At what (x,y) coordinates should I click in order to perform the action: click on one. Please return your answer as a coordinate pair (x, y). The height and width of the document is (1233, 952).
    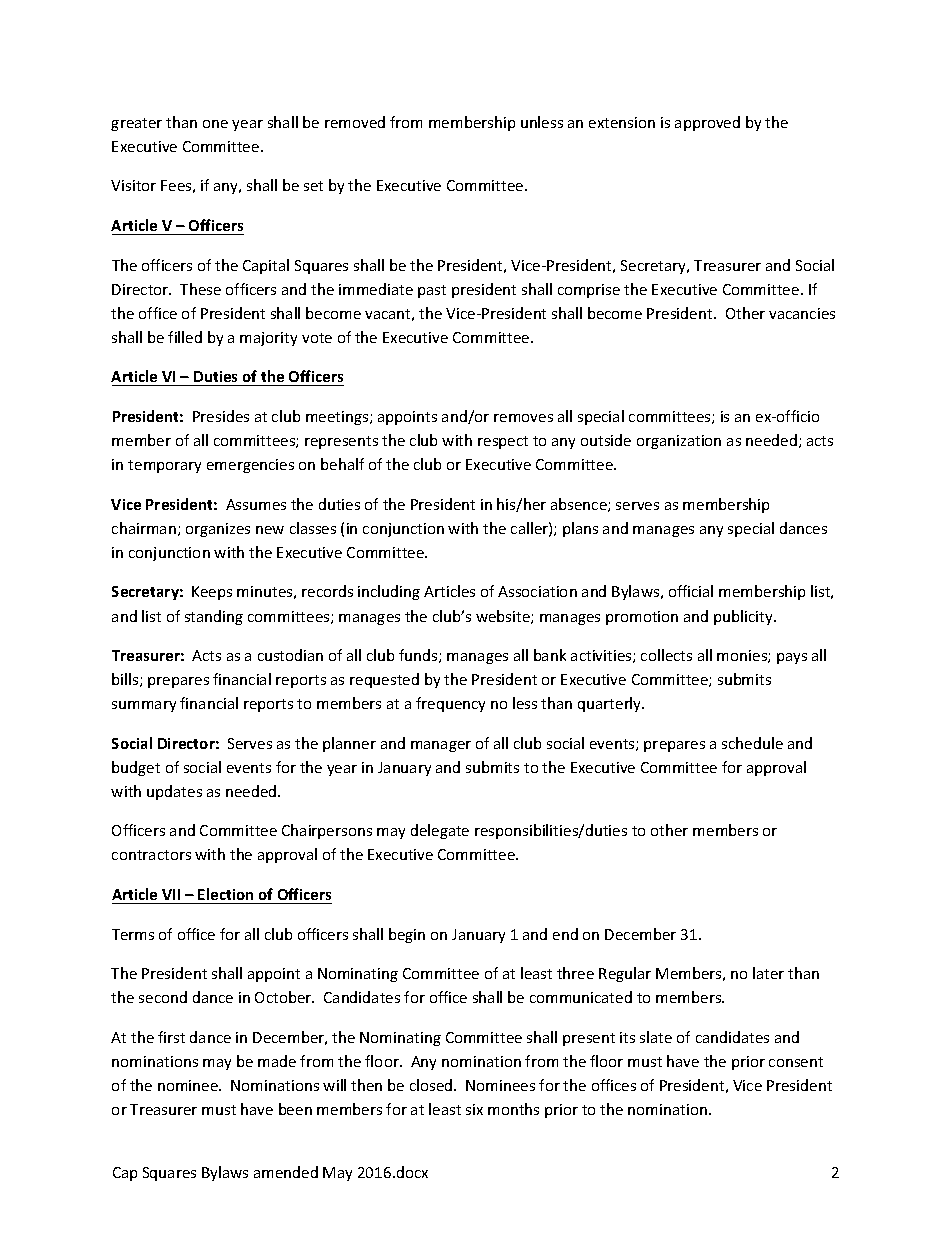
    Looking at the image, I should click on (215, 124).
